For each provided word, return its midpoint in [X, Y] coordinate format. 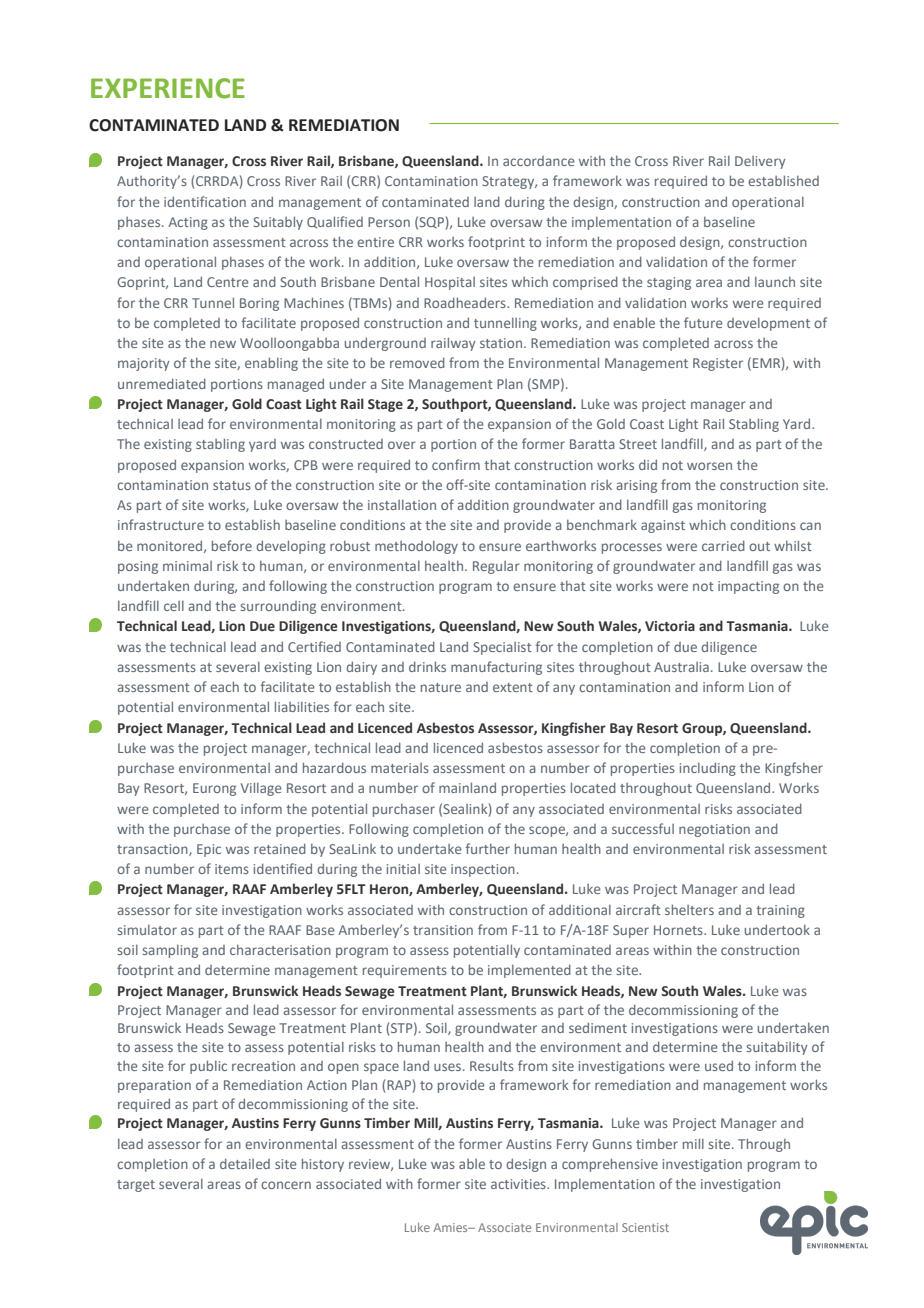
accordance [539, 161]
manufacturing [496, 668]
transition [443, 930]
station [501, 343]
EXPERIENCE [168, 88]
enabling [271, 364]
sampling [170, 951]
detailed [245, 1163]
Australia [681, 667]
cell [174, 606]
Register [718, 364]
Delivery [760, 162]
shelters [689, 909]
